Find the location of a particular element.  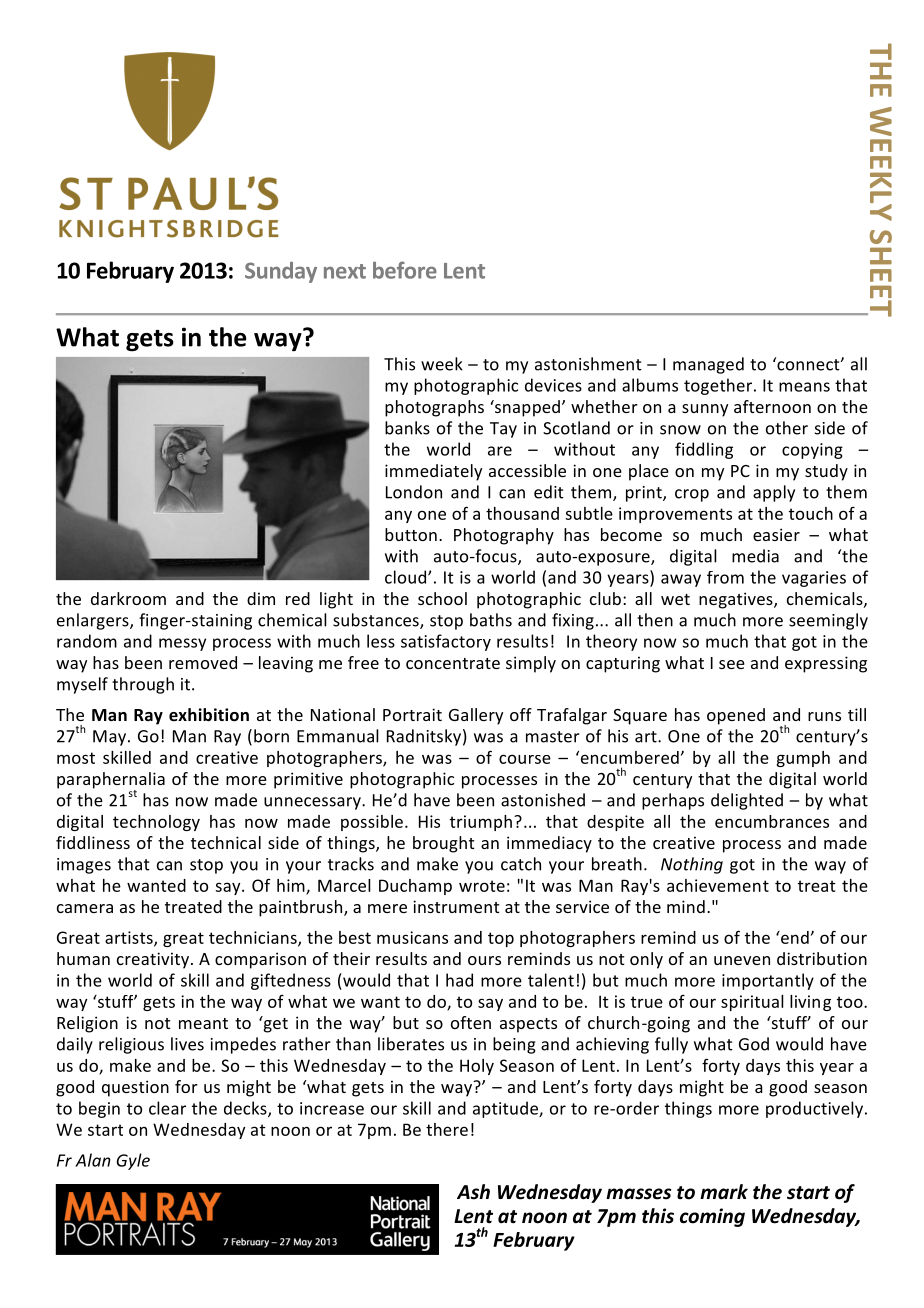

Ash is located at coordinates (473, 1192).
